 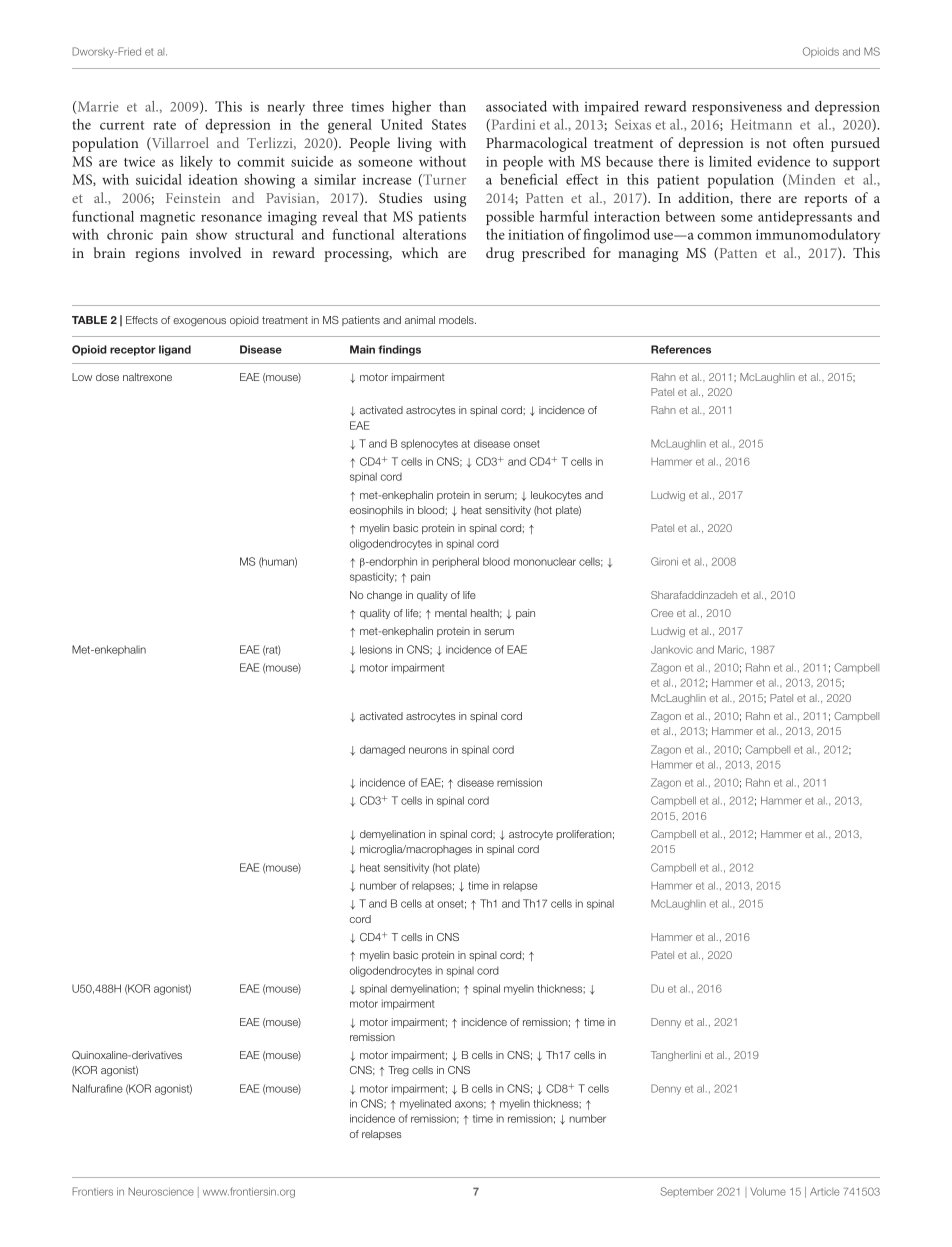 I want to click on Neuroscience, so click(x=161, y=1191).
